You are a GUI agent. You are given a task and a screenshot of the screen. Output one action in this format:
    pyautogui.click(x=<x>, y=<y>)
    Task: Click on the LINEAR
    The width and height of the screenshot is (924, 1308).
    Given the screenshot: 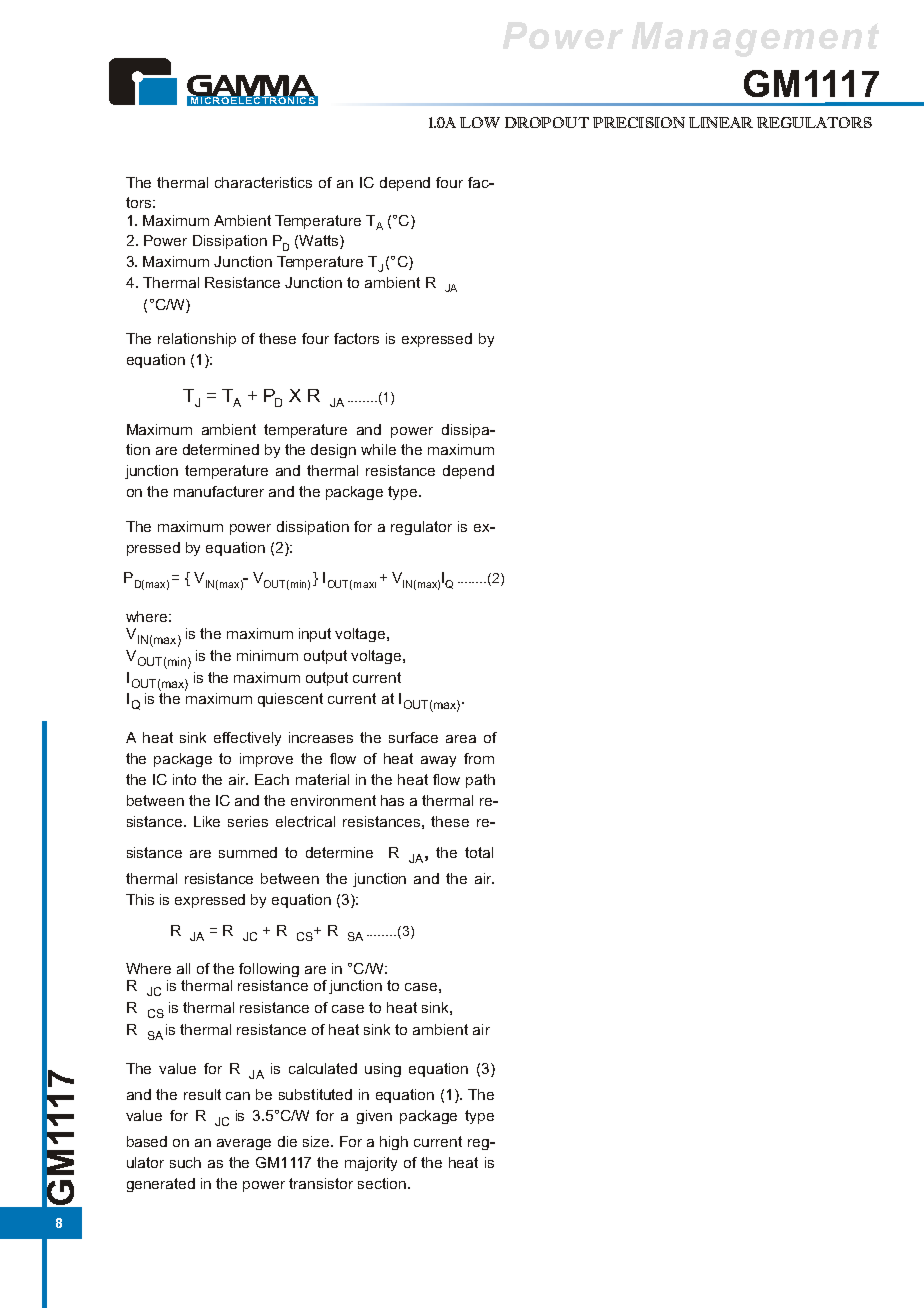 What is the action you would take?
    pyautogui.click(x=721, y=122)
